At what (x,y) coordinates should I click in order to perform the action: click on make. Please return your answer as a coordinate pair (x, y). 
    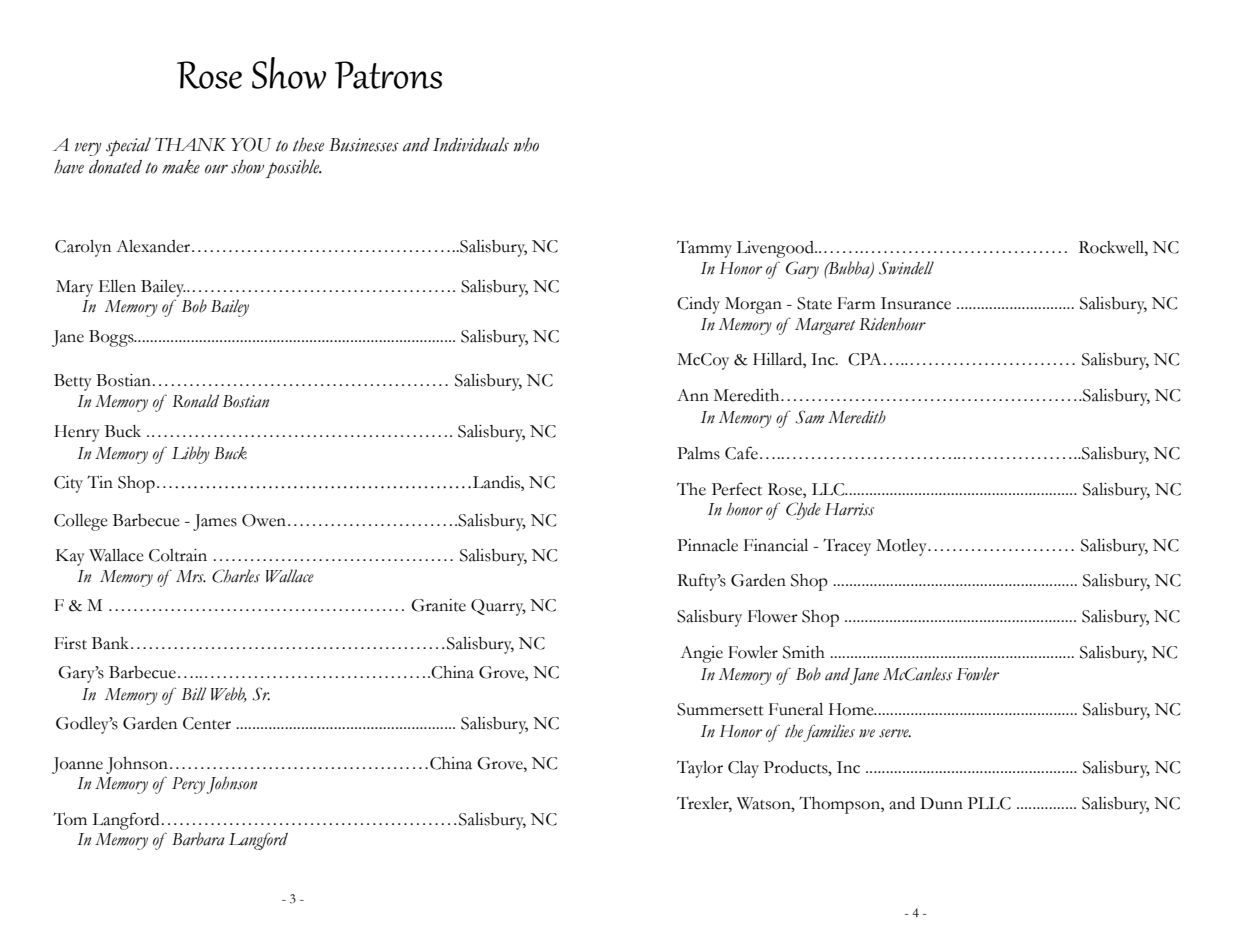
    Looking at the image, I should click on (181, 167).
